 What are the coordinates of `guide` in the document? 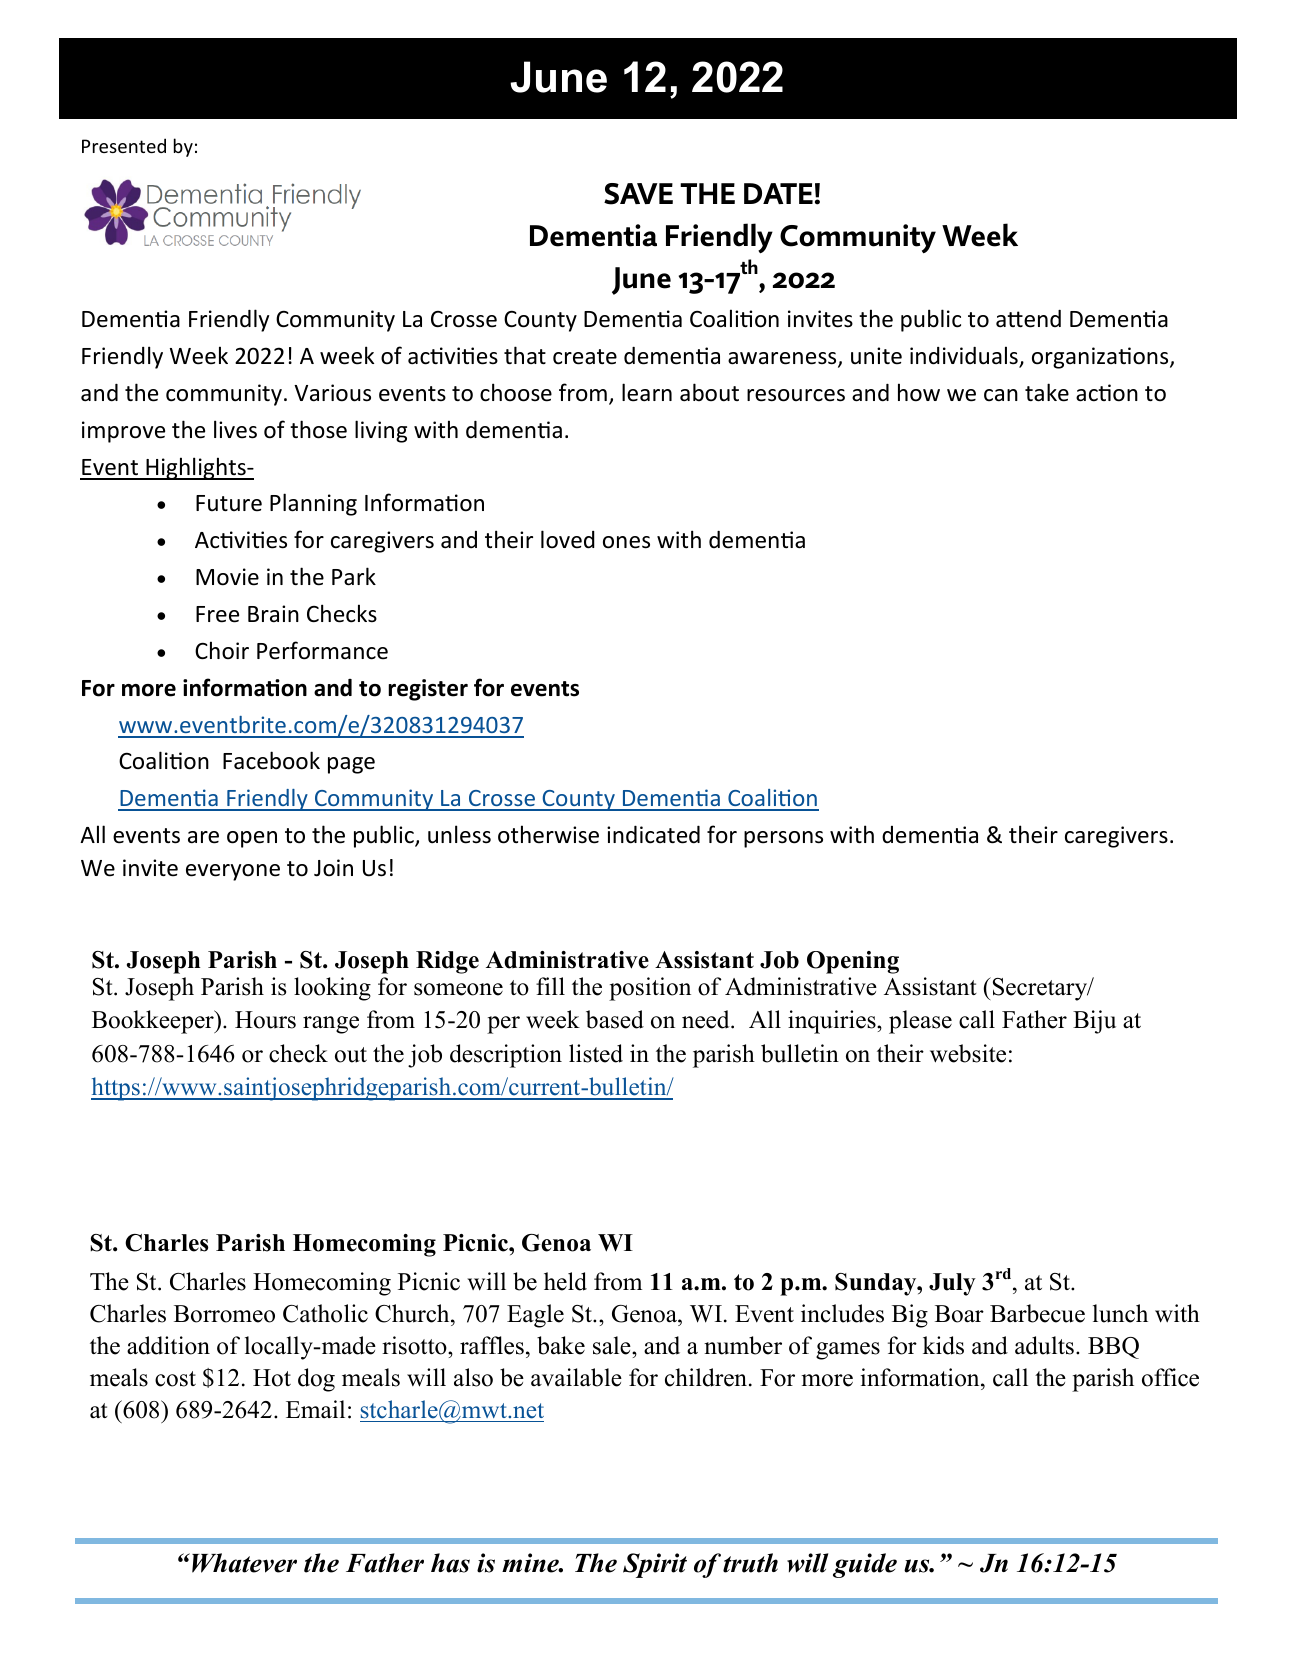 It's located at (865, 1565).
